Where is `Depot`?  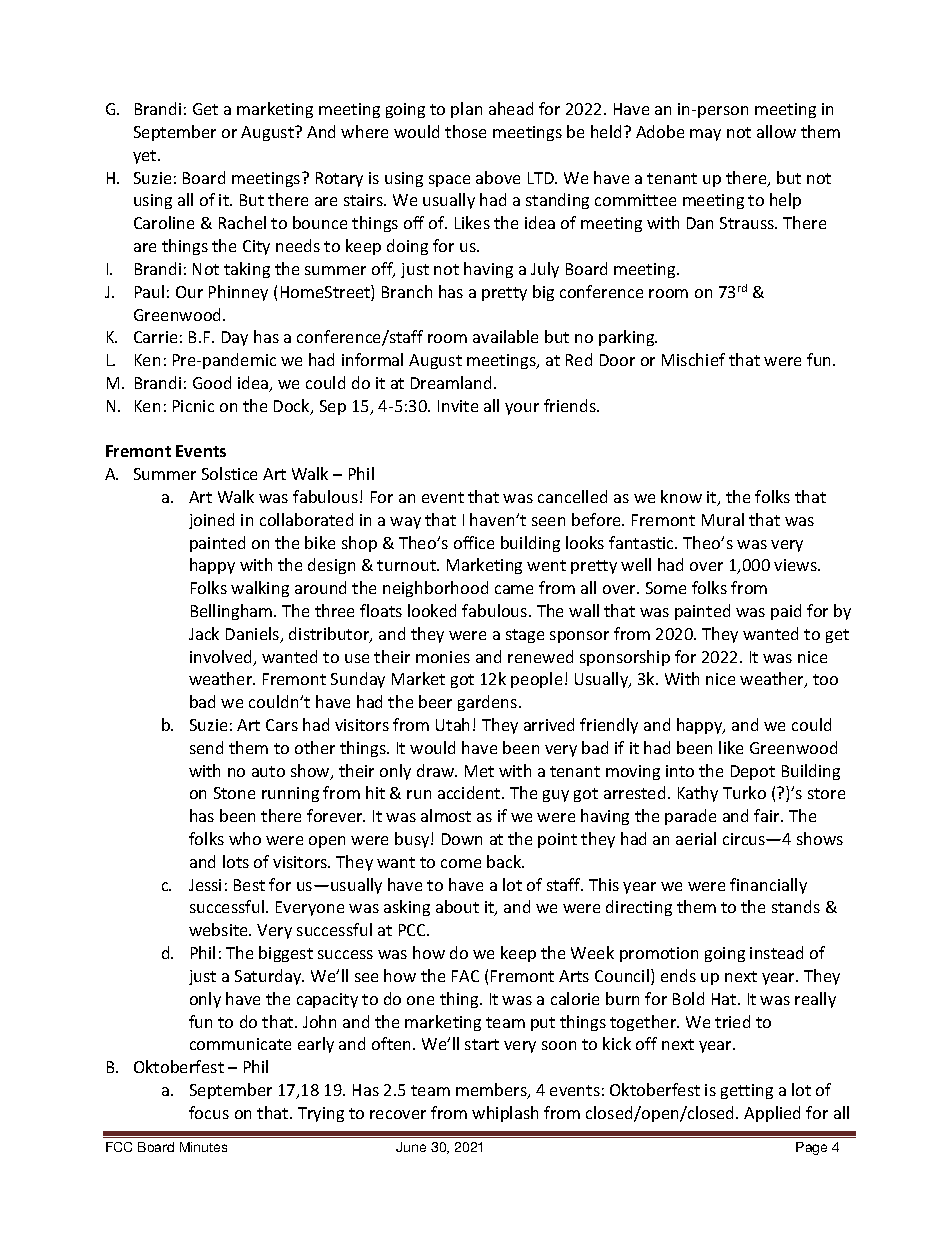 Depot is located at coordinates (753, 772).
